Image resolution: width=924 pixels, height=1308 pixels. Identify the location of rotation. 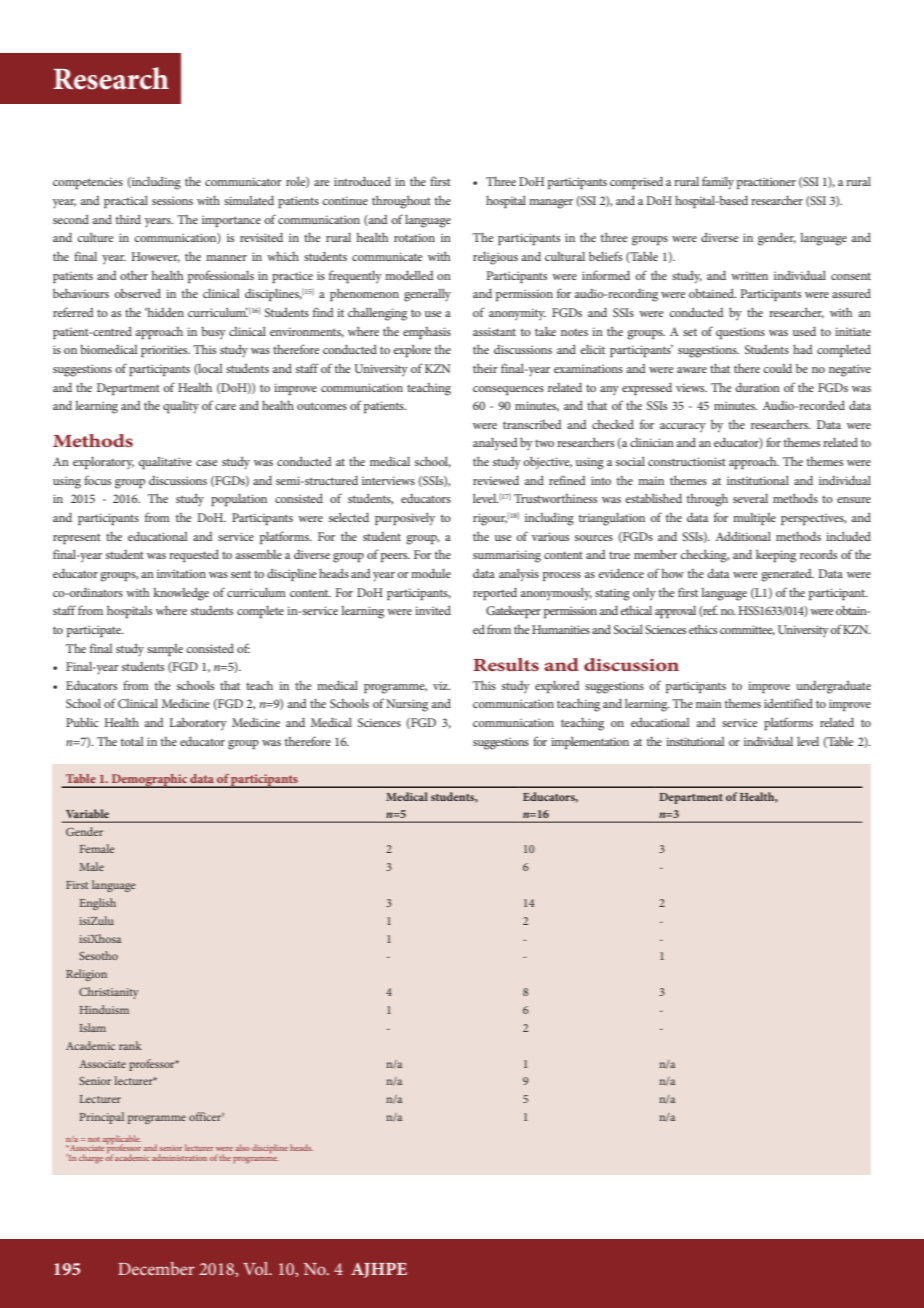
(414, 237).
